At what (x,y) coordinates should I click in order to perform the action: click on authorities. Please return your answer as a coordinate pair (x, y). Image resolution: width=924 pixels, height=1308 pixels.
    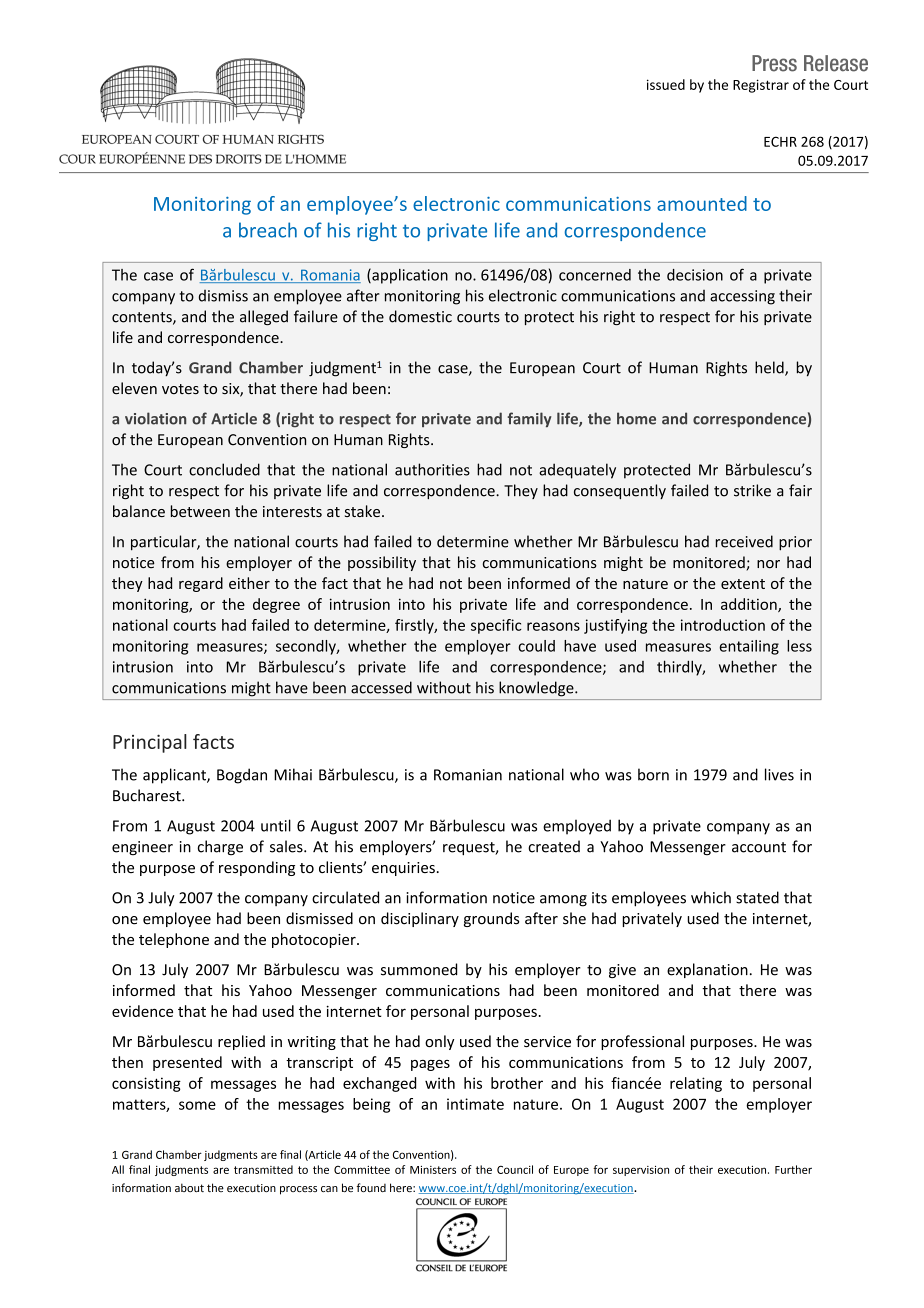
    Looking at the image, I should click on (432, 469).
